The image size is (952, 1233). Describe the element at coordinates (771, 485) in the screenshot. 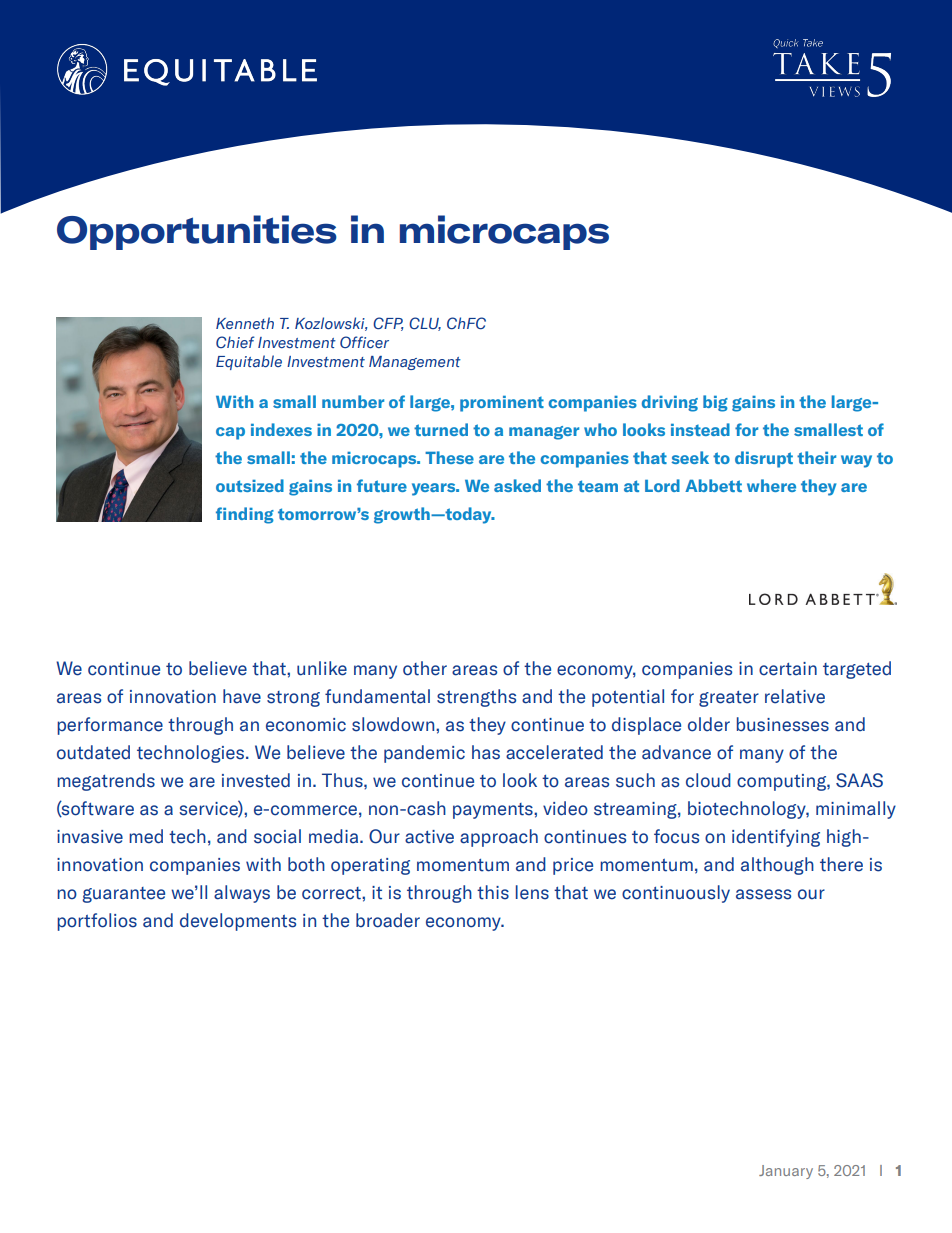

I see `where` at that location.
